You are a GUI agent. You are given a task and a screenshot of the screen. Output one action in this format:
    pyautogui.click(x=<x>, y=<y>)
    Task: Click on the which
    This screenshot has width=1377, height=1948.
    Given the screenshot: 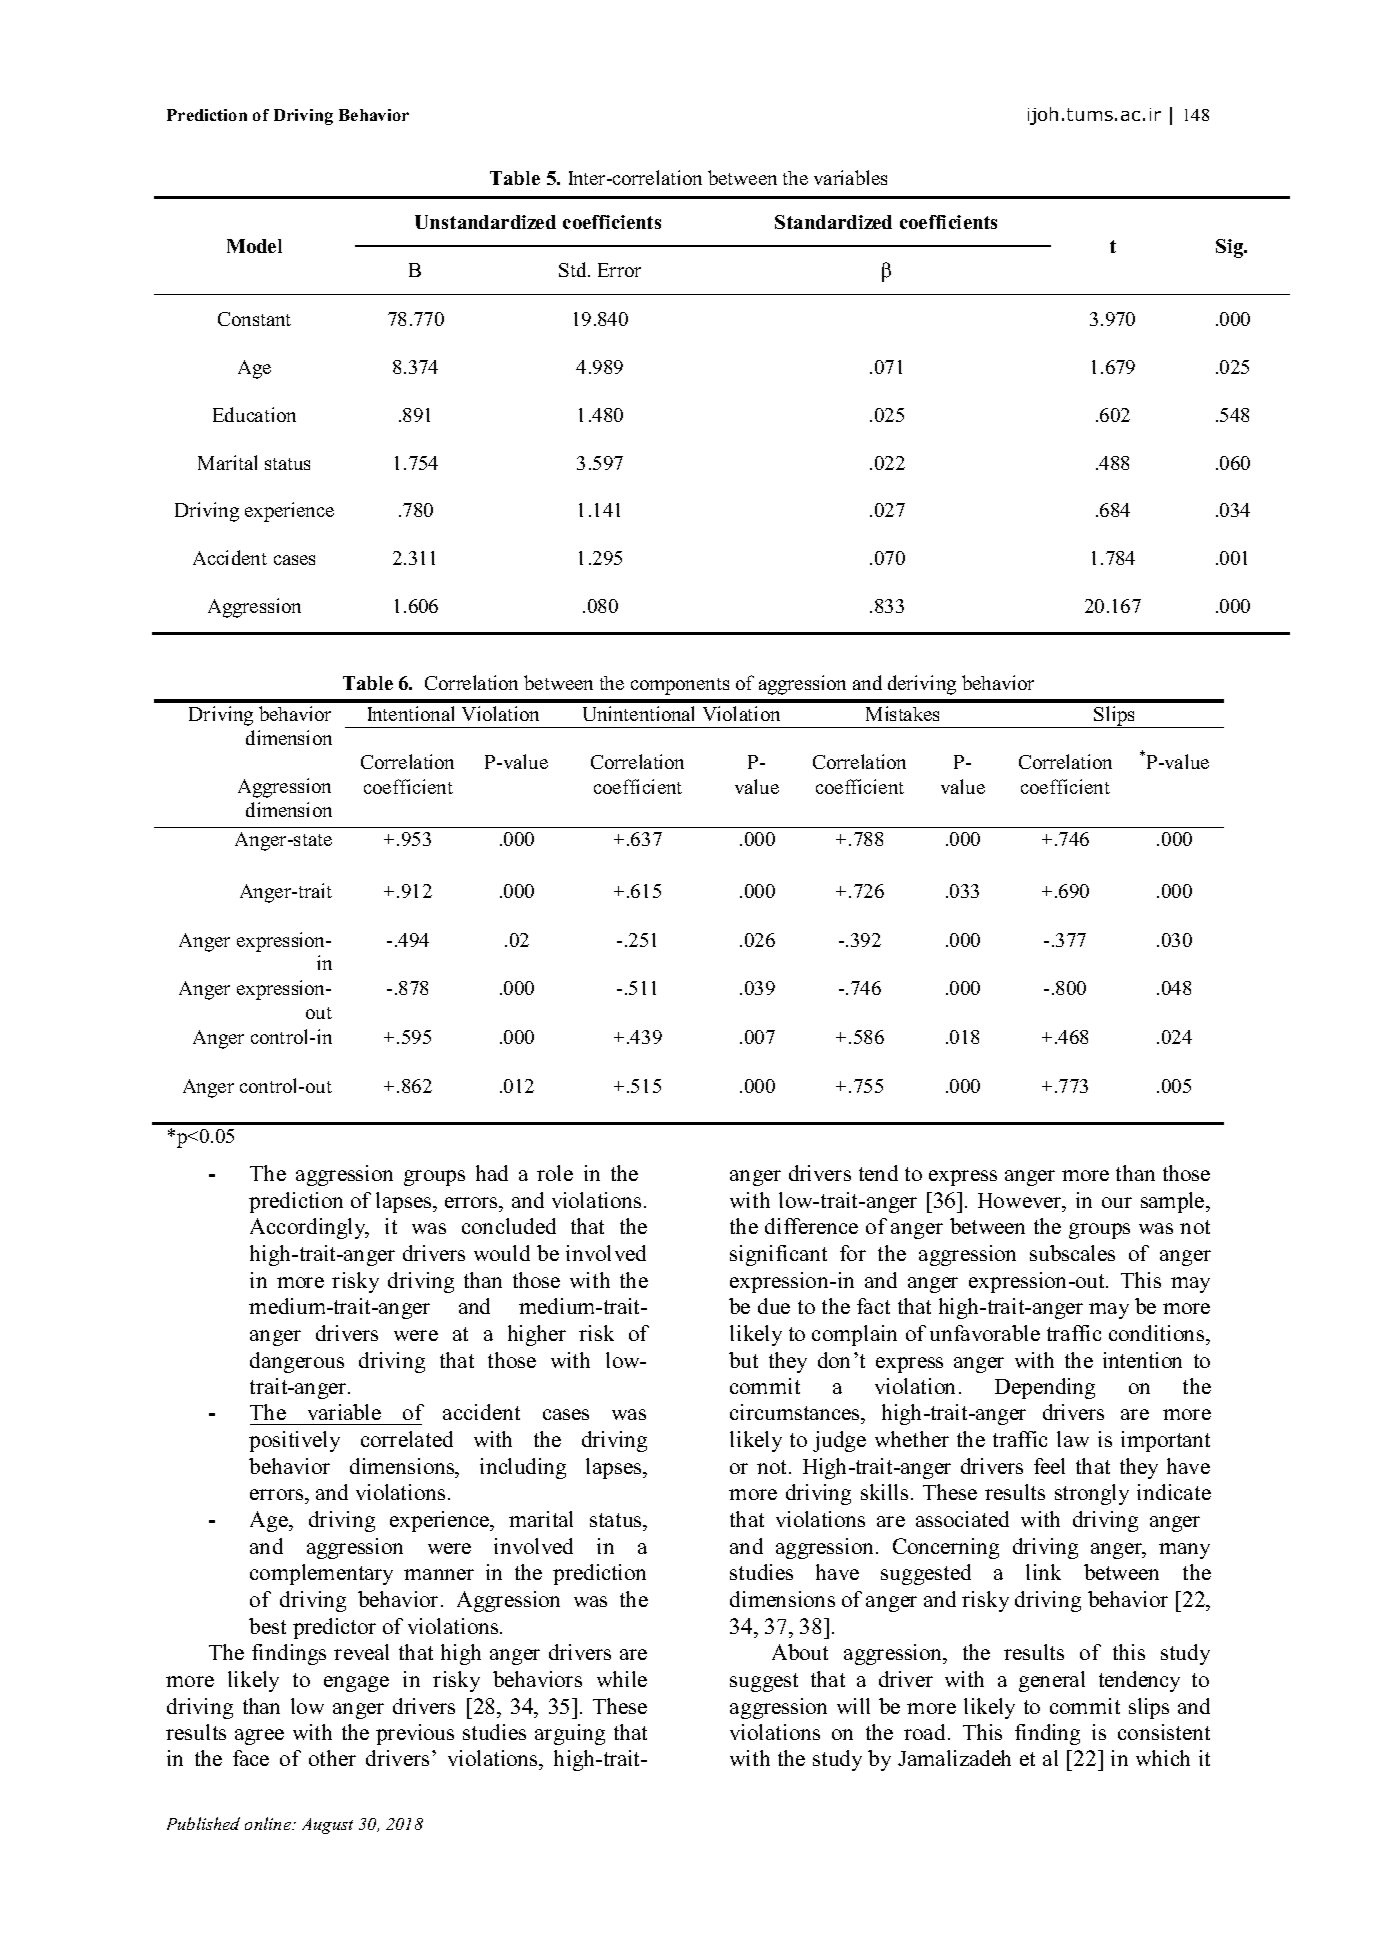 What is the action you would take?
    pyautogui.click(x=1163, y=1758)
